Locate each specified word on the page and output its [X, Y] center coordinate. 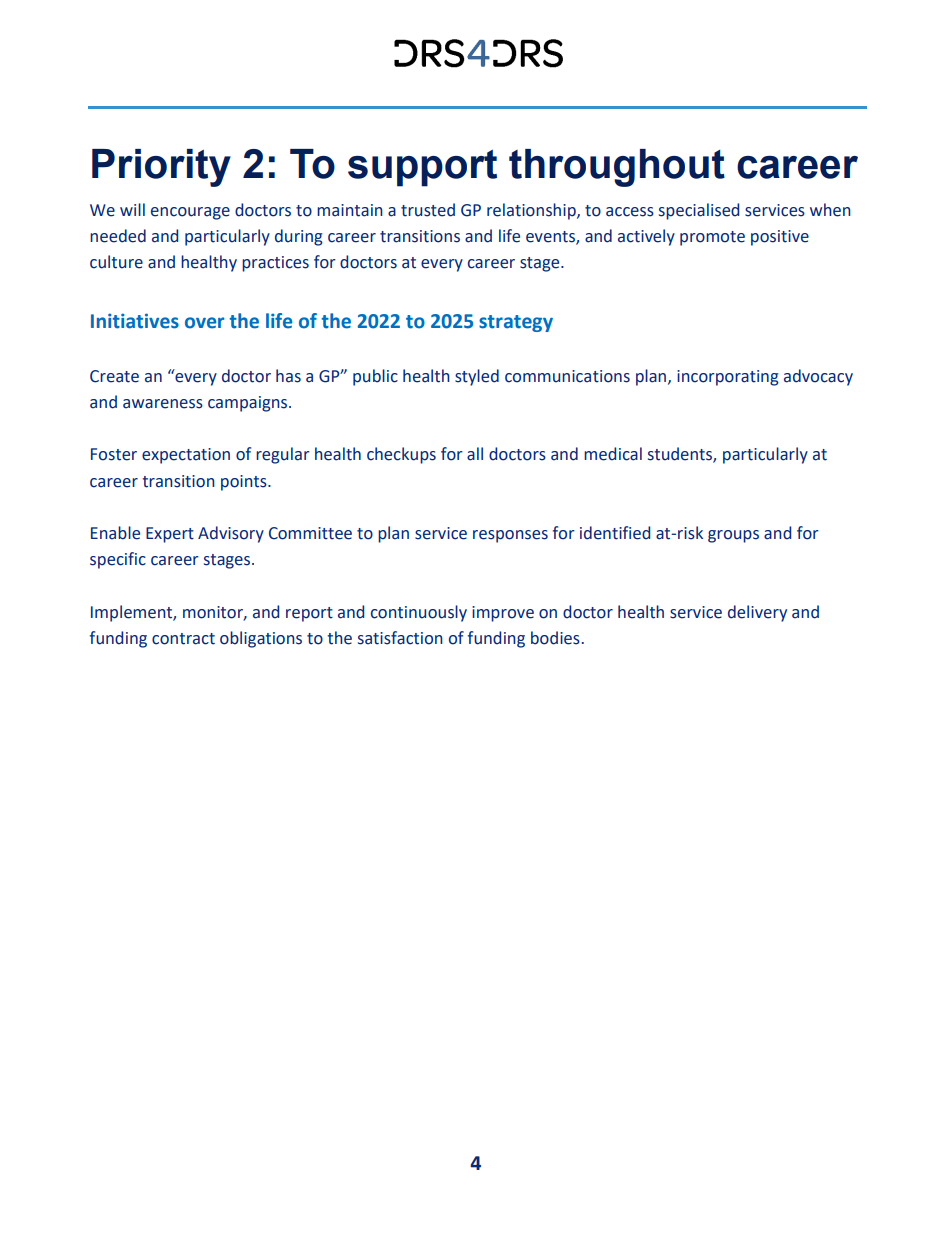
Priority [161, 168]
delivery [757, 613]
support [422, 168]
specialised [699, 211]
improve [503, 614]
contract [183, 639]
